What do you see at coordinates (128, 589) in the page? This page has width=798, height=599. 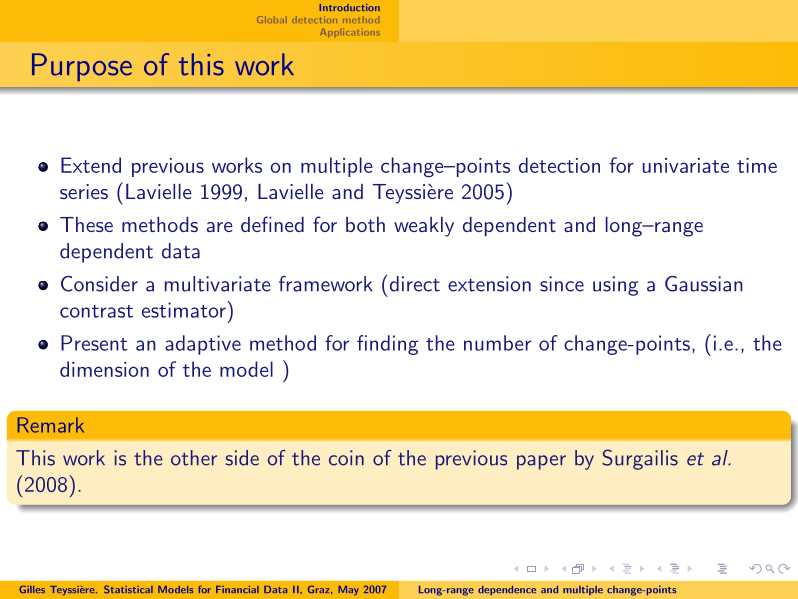 I see `Statistical` at bounding box center [128, 589].
